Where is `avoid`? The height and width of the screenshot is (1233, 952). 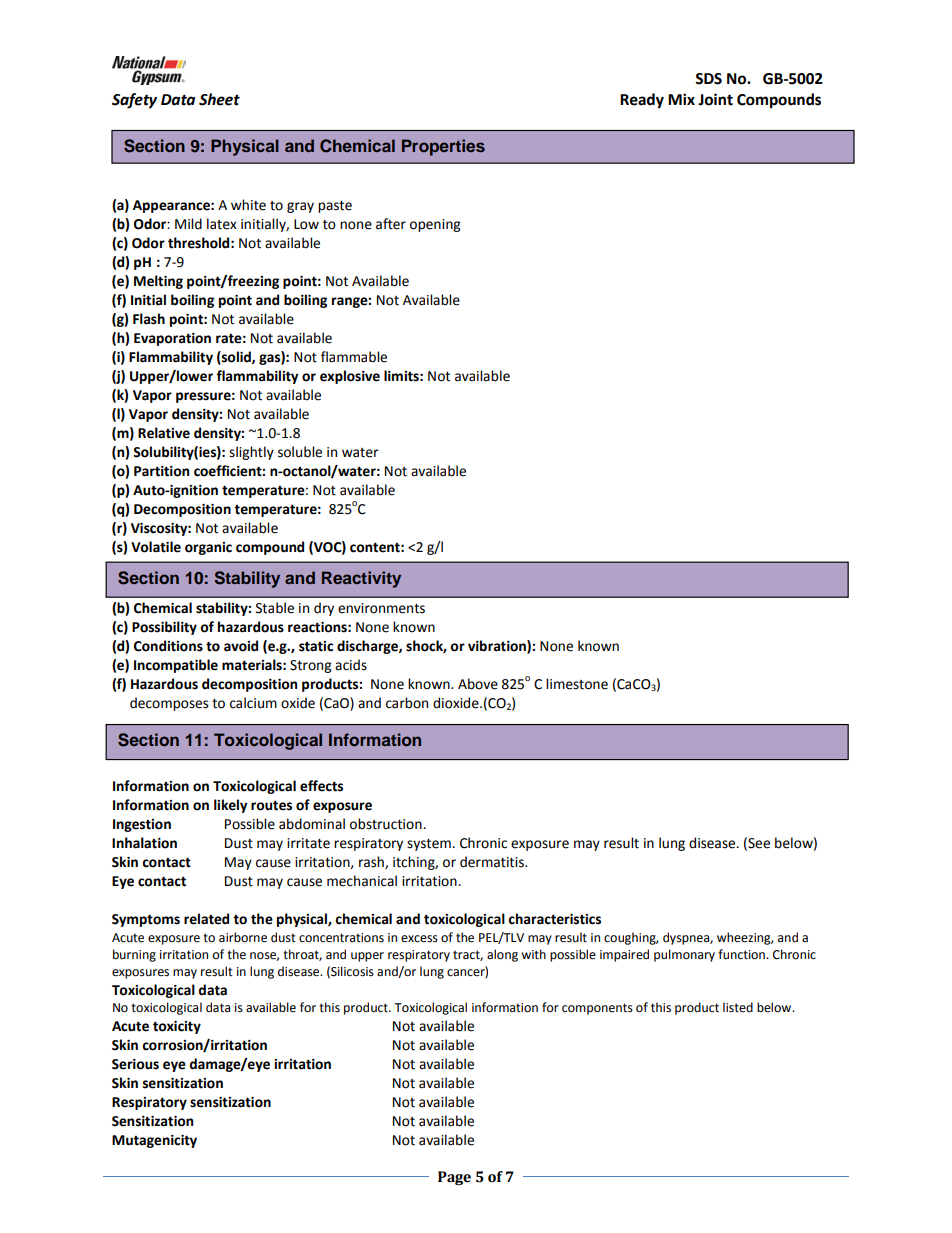
avoid is located at coordinates (241, 646).
